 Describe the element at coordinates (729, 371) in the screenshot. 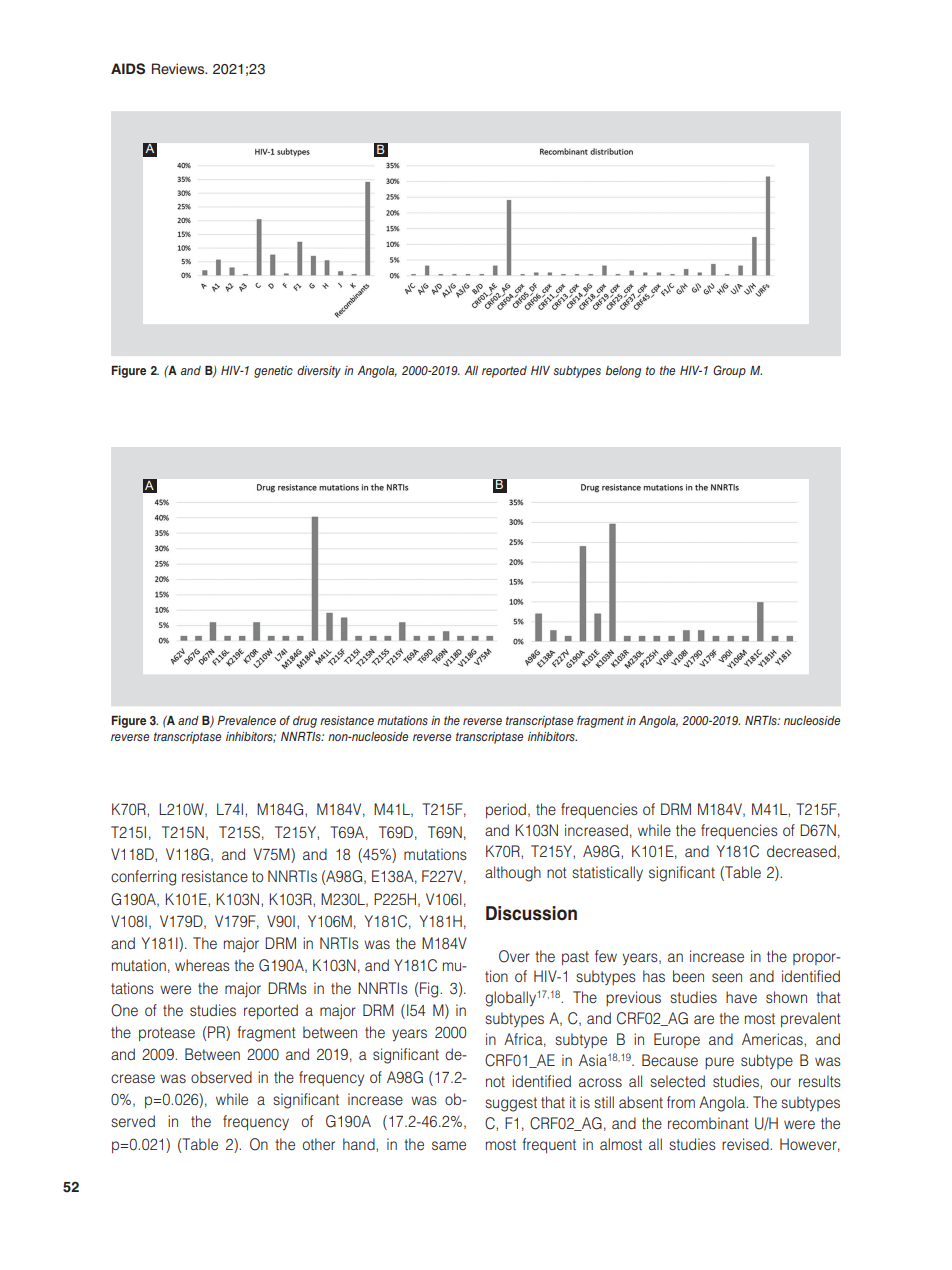

I see `Group` at that location.
